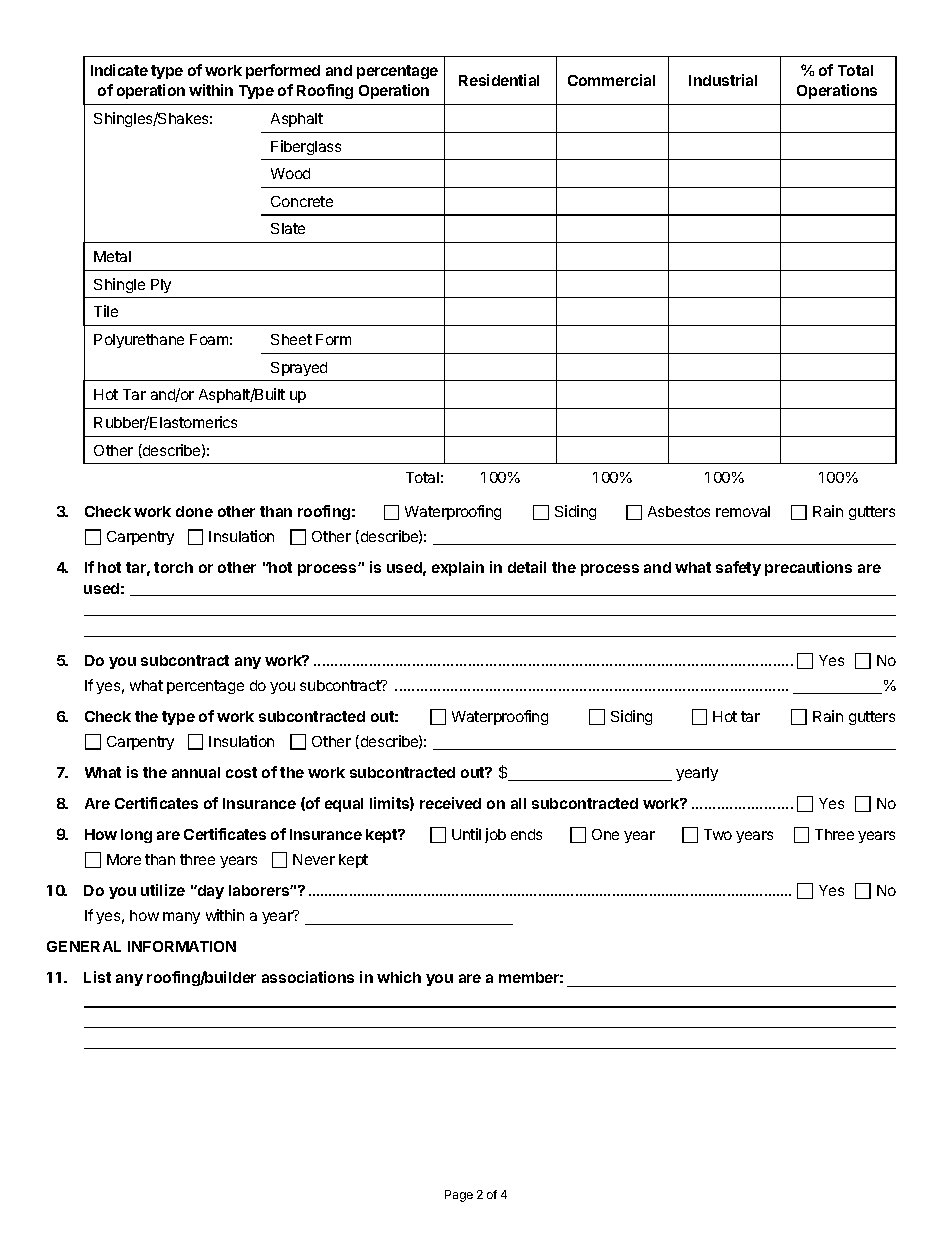 Image resolution: width=952 pixels, height=1233 pixels. I want to click on Residential, so click(499, 80).
